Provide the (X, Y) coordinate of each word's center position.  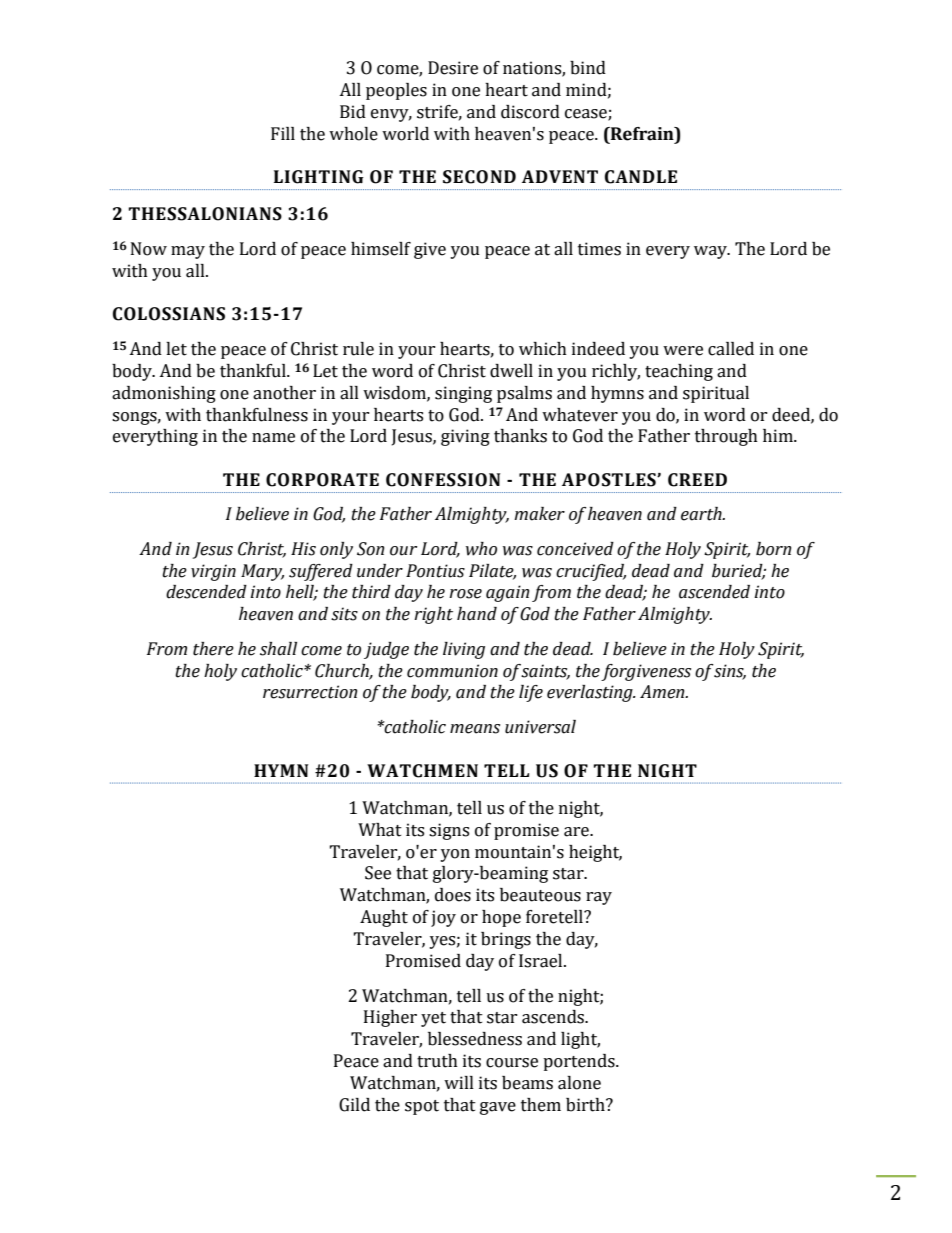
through (726, 437)
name (273, 438)
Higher (390, 1018)
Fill (283, 133)
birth (586, 1105)
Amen (663, 692)
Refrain (642, 134)
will (459, 1082)
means (475, 729)
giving (465, 437)
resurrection (310, 692)
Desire (453, 68)
